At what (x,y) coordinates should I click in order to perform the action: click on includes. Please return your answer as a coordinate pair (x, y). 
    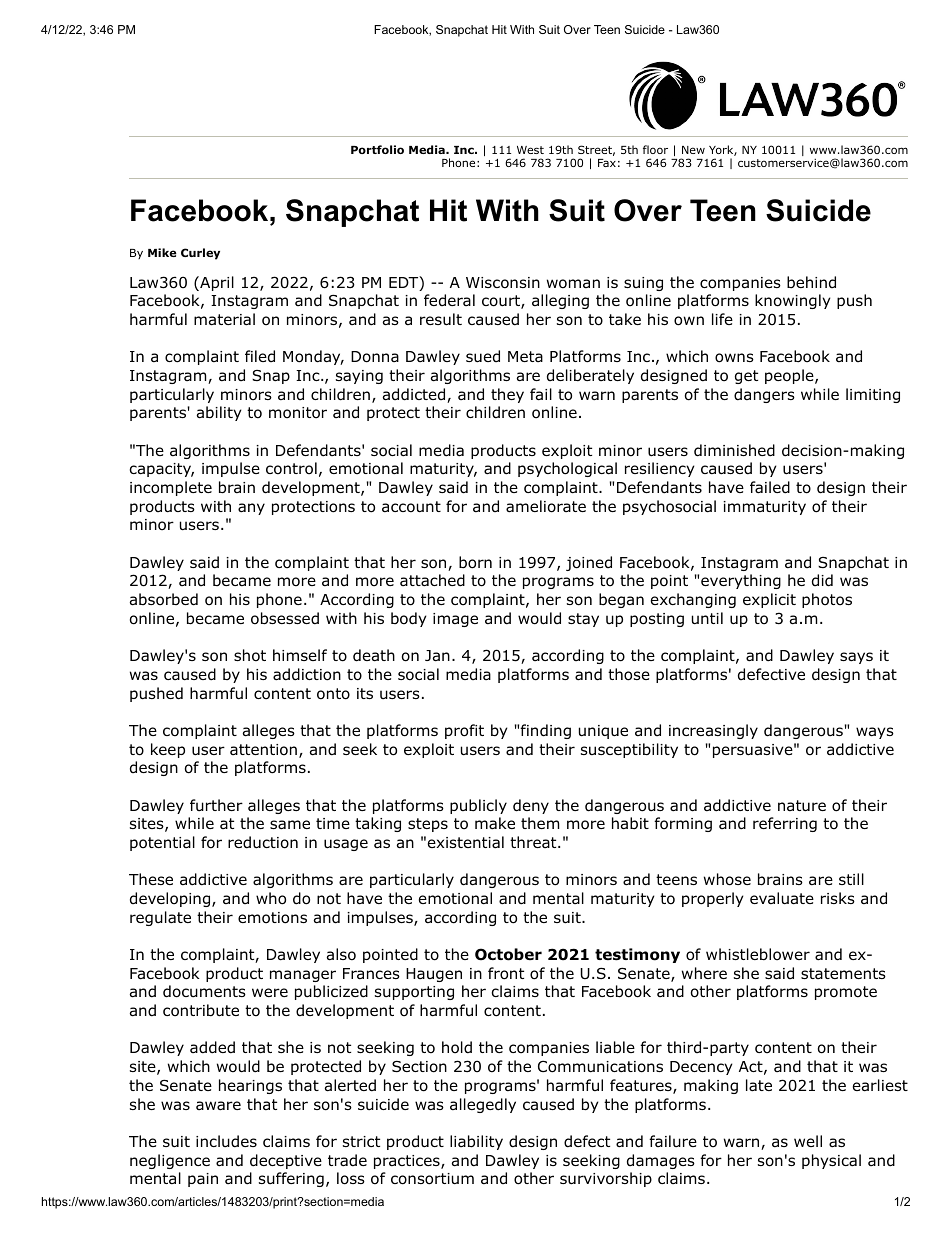
    Looking at the image, I should click on (226, 1141).
